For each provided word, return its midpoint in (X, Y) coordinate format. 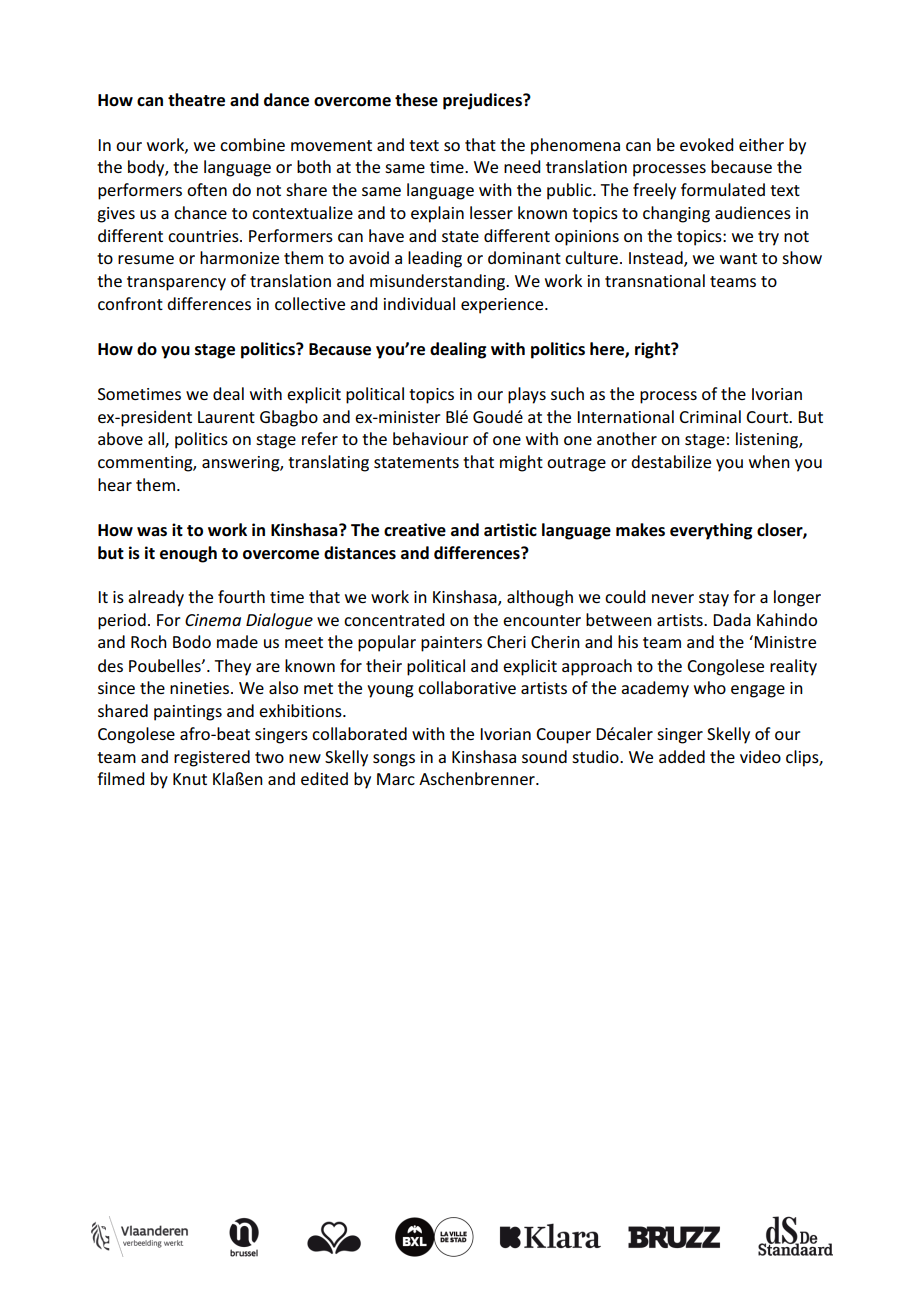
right (653, 350)
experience (503, 306)
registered (212, 758)
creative (415, 530)
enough (188, 554)
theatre (196, 100)
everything (711, 531)
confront (130, 303)
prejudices (483, 101)
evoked (706, 144)
